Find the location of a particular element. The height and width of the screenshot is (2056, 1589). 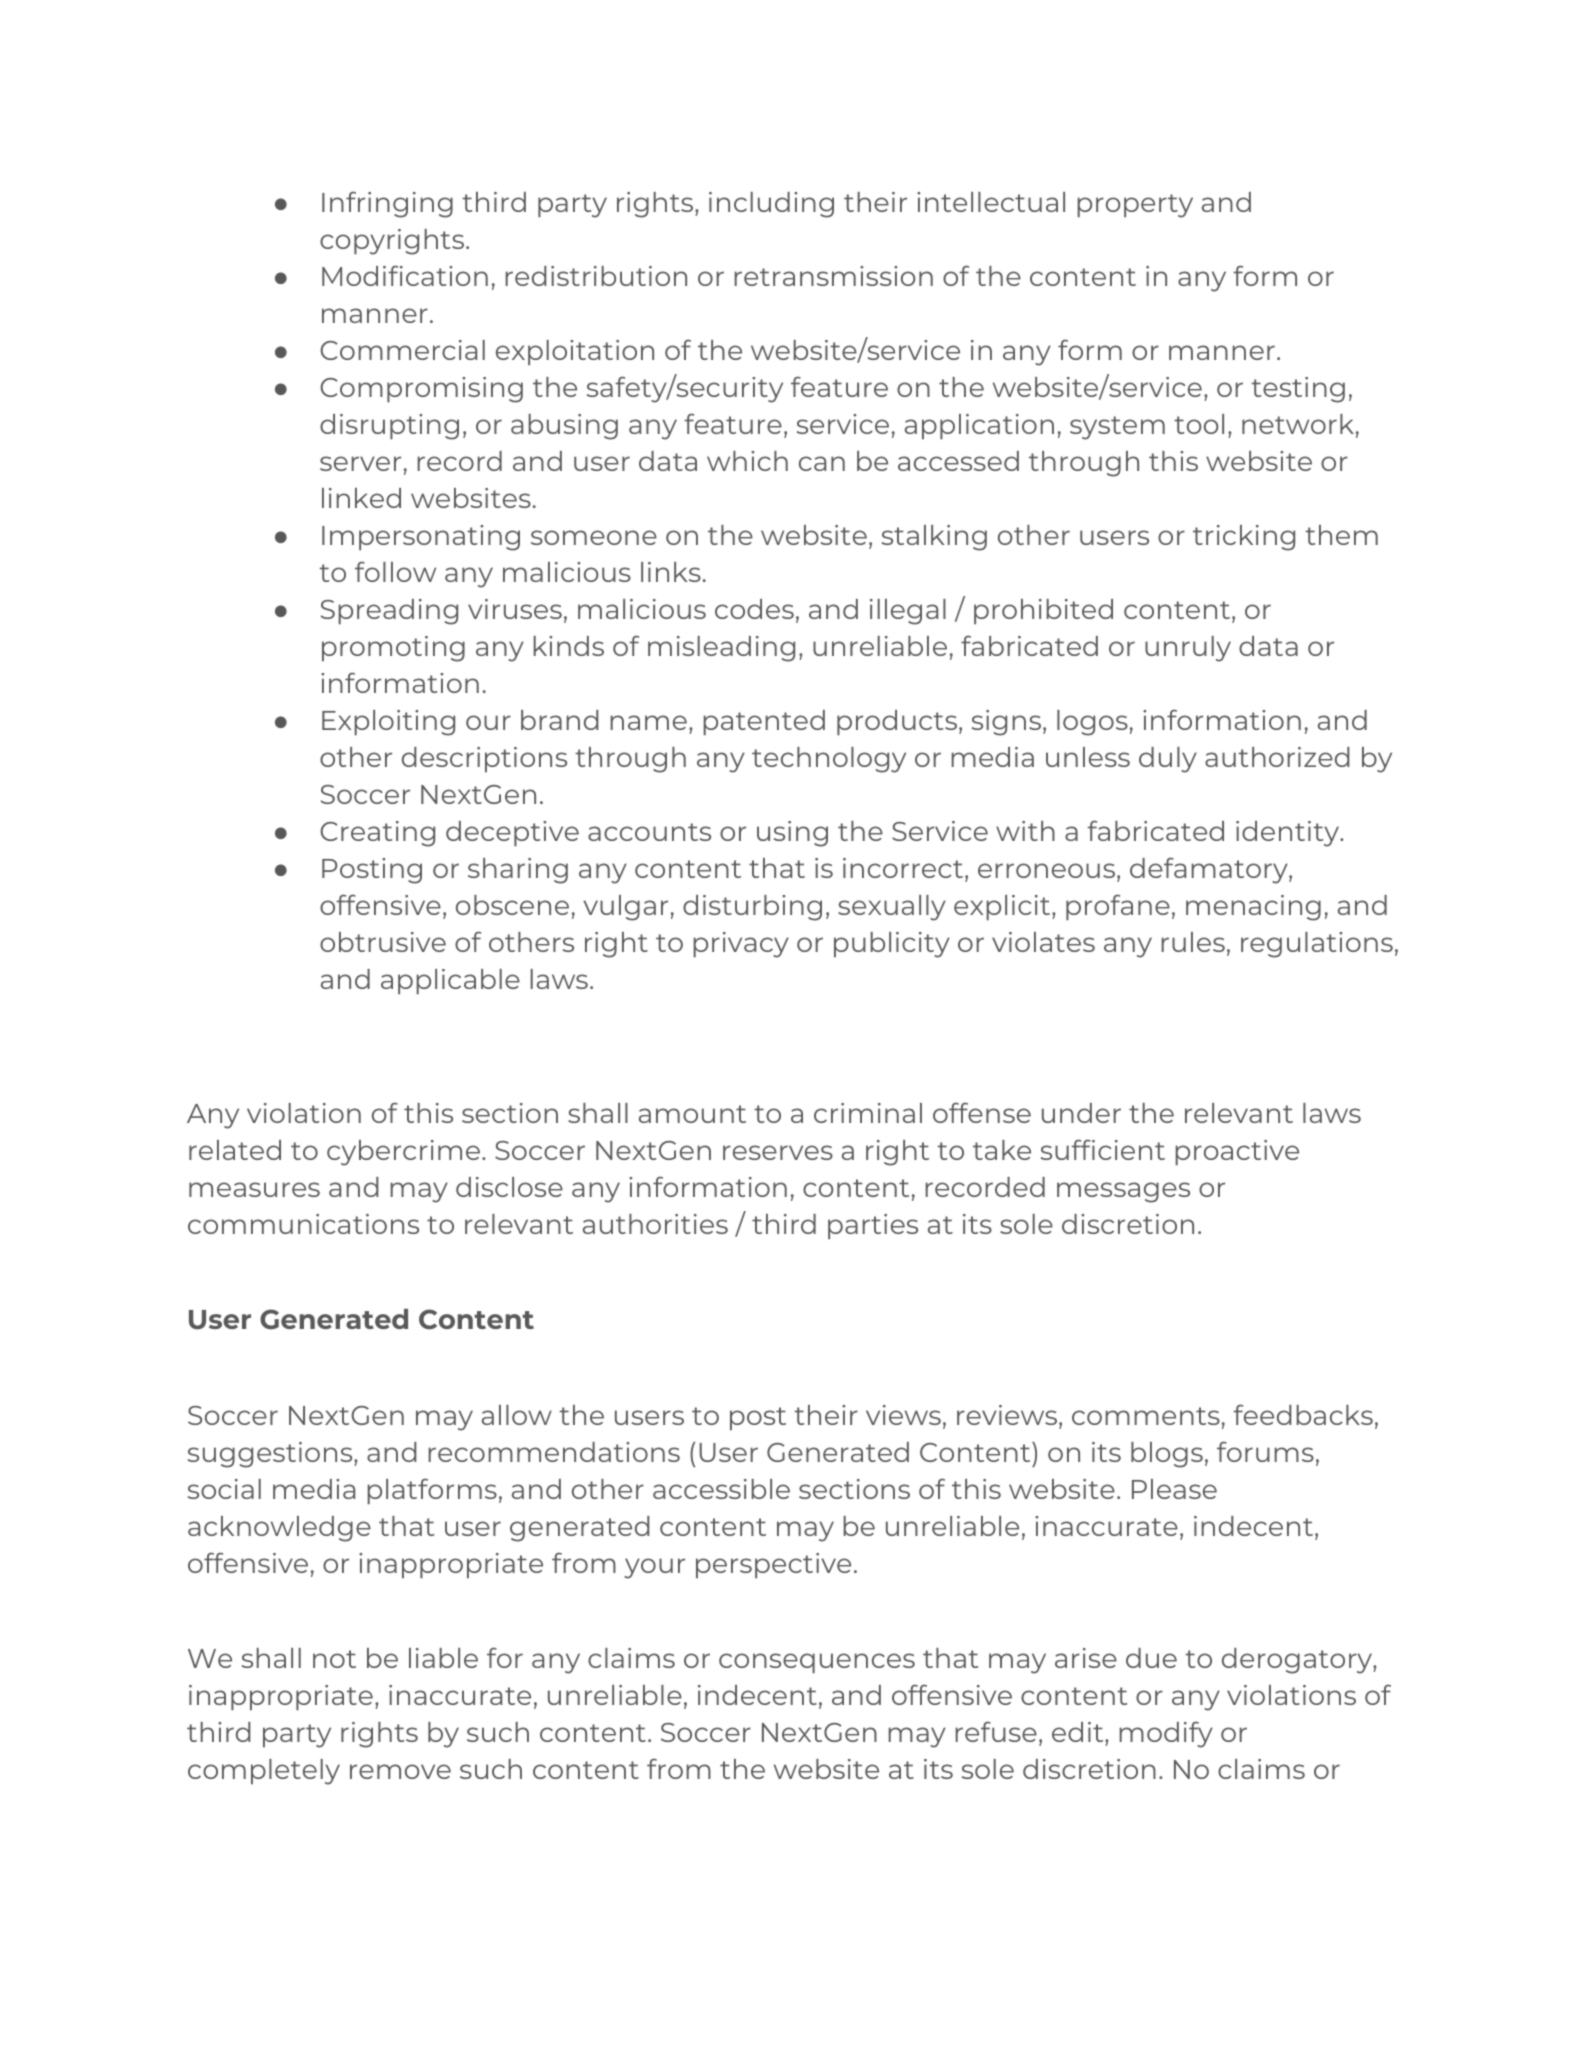

comments is located at coordinates (1146, 1416).
